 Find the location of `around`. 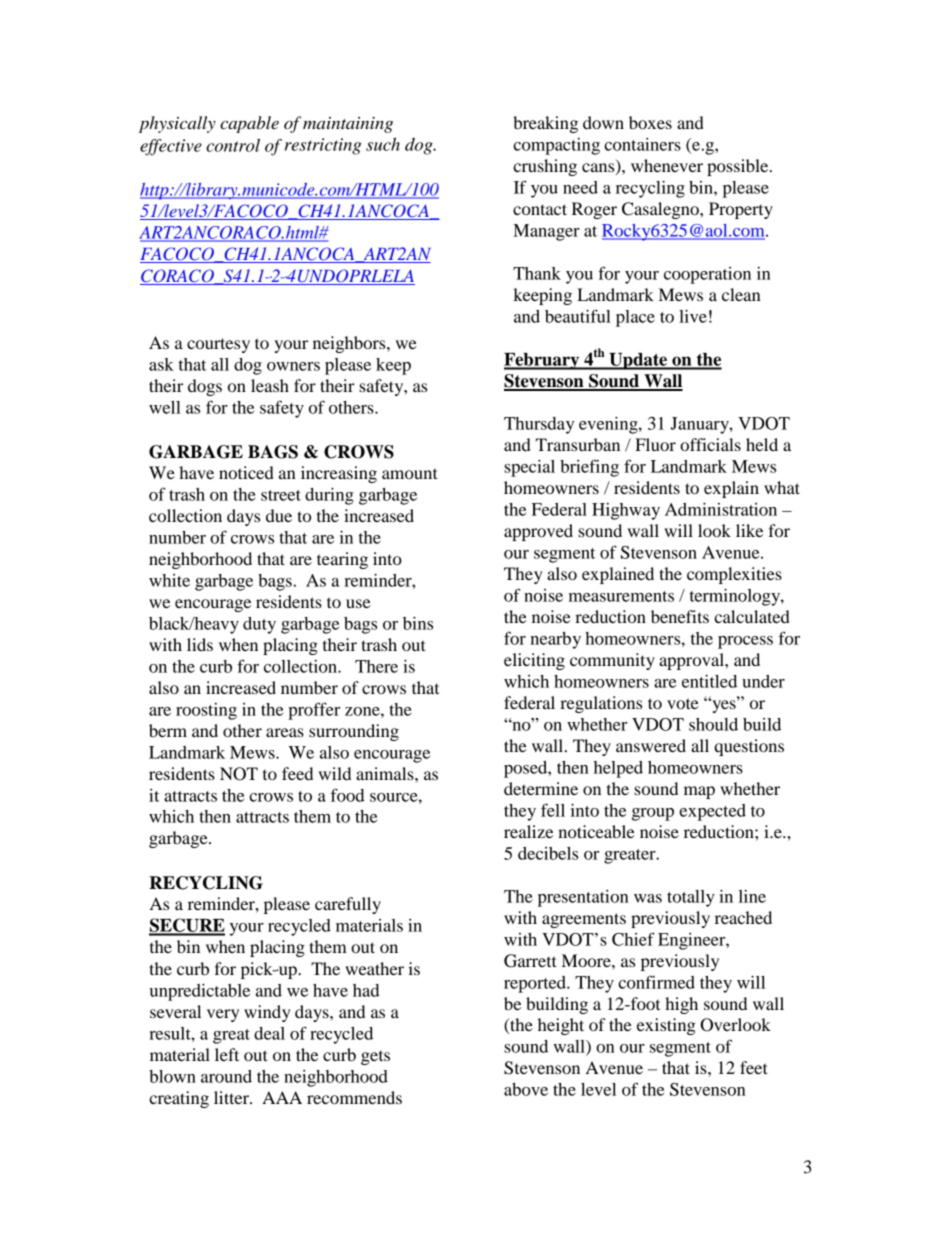

around is located at coordinates (226, 1076).
